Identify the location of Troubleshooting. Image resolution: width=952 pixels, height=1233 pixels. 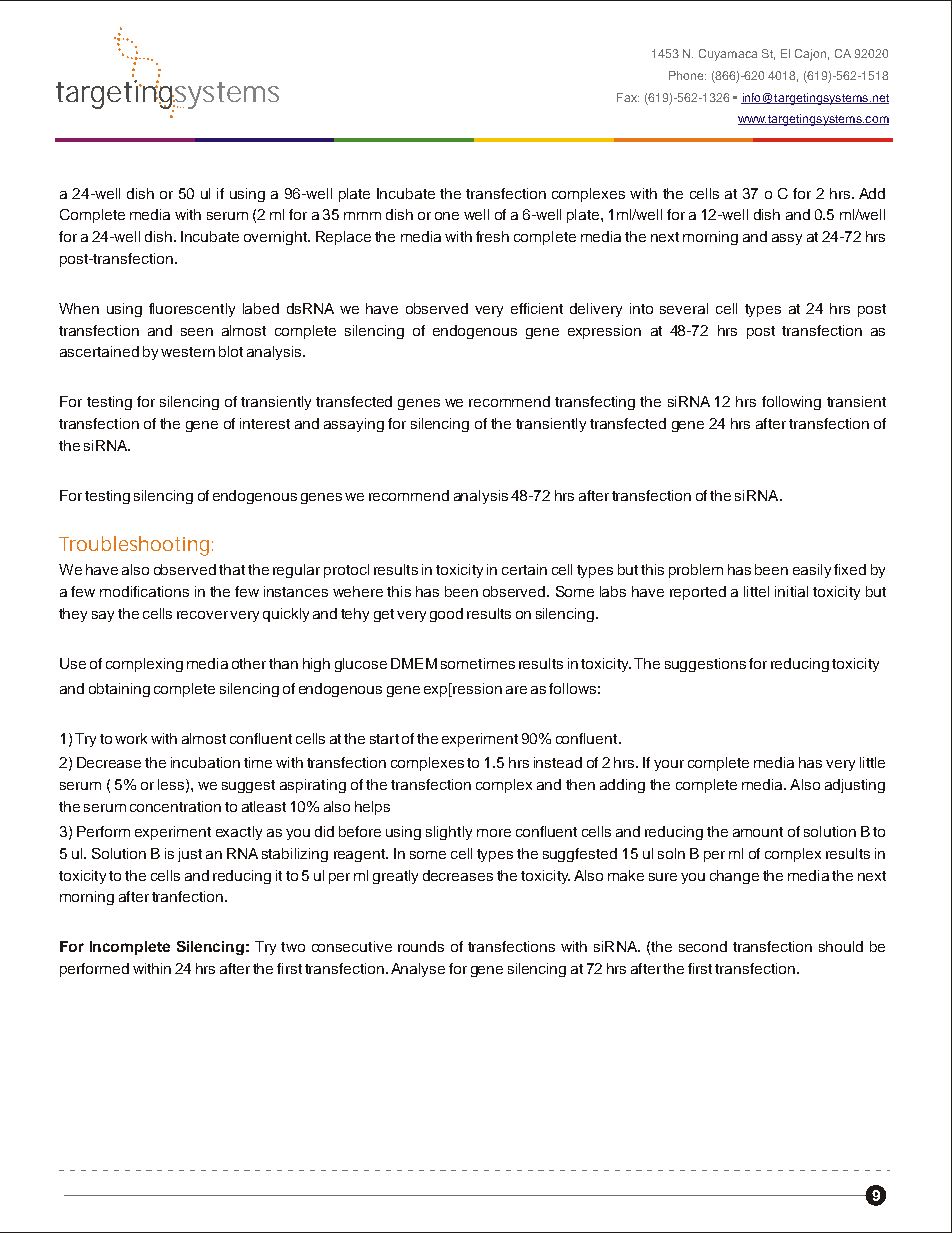
(134, 546).
